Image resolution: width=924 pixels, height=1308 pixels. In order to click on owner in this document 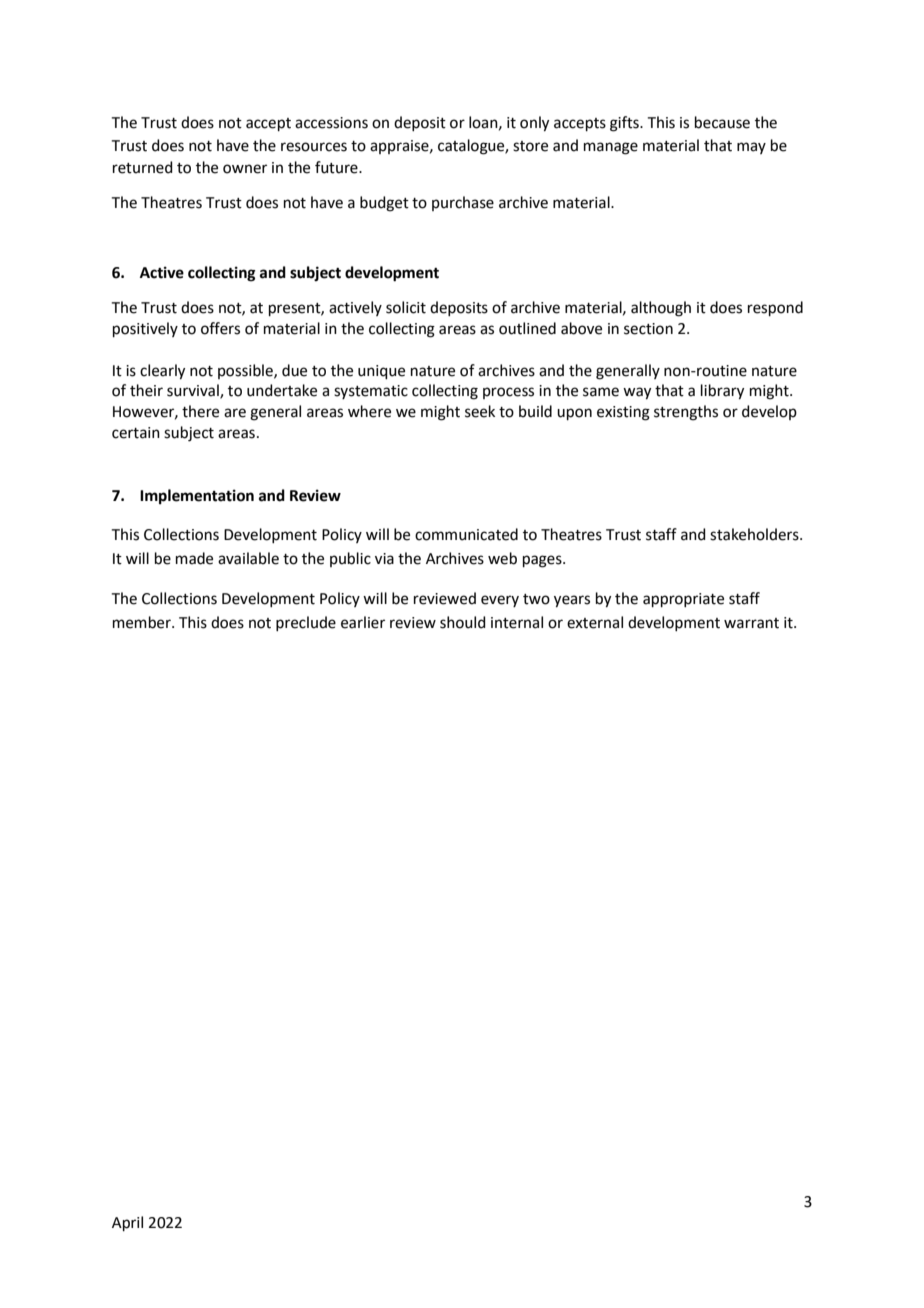, I will do `click(245, 169)`.
